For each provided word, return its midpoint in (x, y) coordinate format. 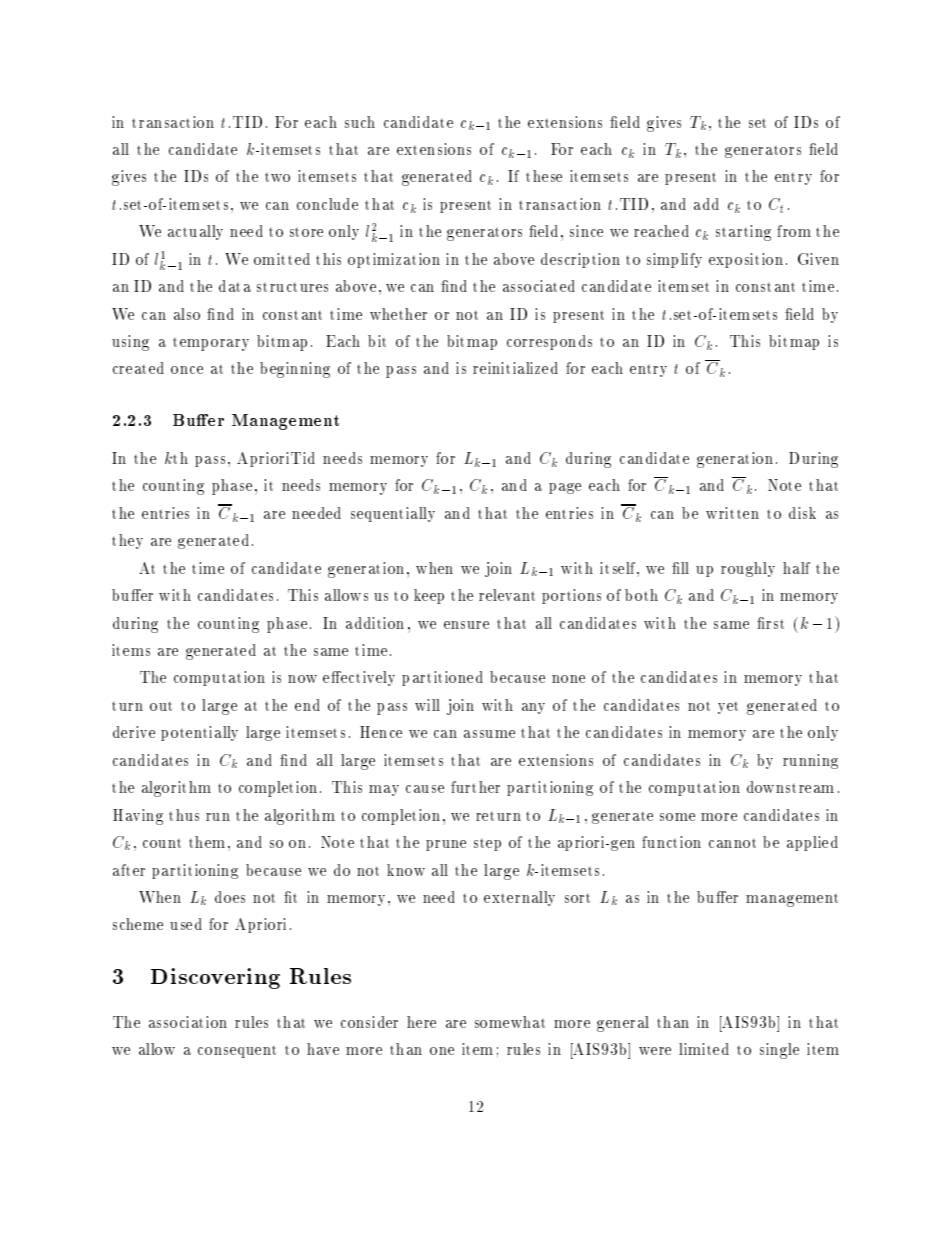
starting (743, 233)
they (127, 541)
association (188, 1022)
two (277, 177)
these (544, 176)
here (421, 1022)
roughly (748, 569)
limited (704, 1049)
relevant (507, 595)
